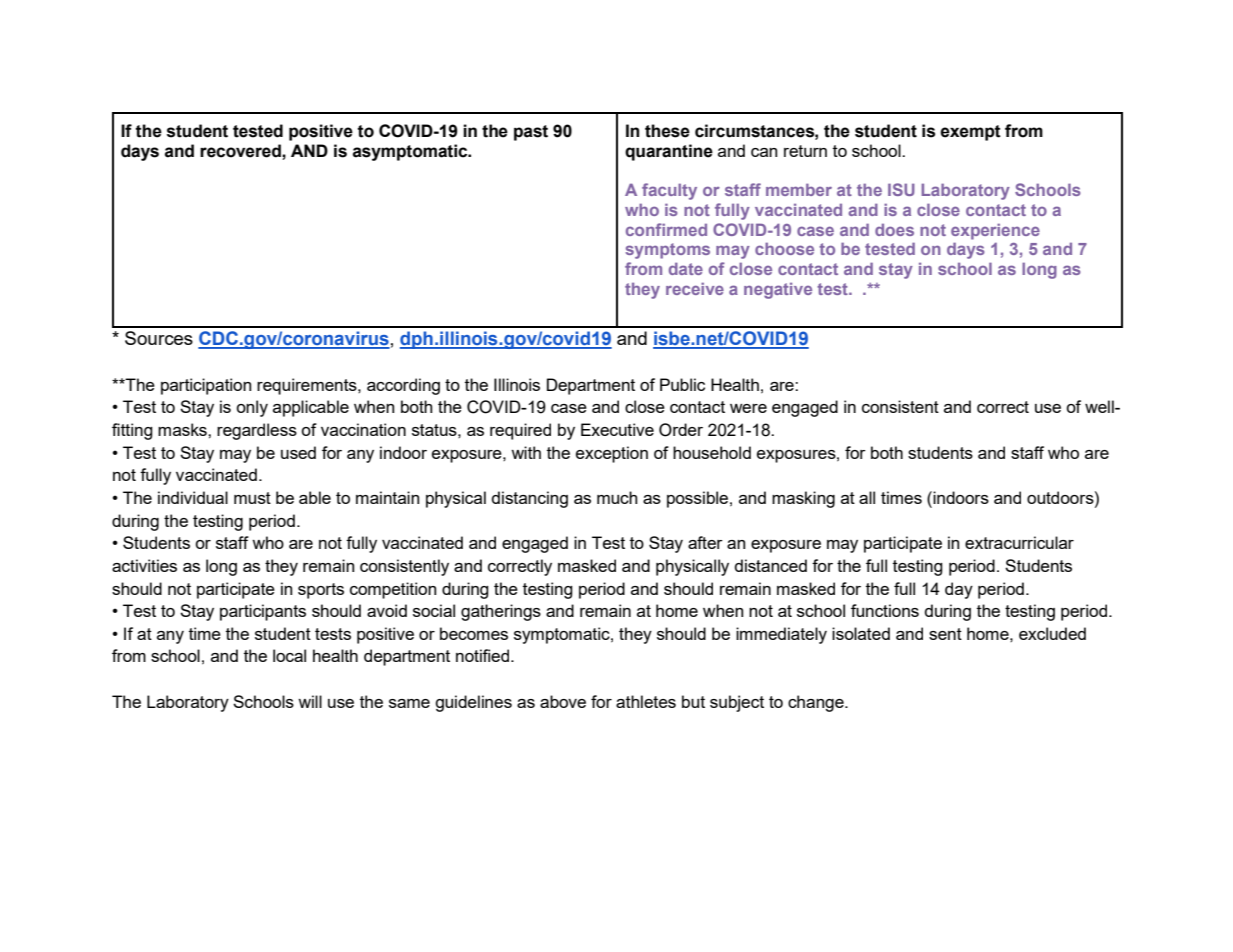  What do you see at coordinates (563, 701) in the screenshot?
I see `above` at bounding box center [563, 701].
